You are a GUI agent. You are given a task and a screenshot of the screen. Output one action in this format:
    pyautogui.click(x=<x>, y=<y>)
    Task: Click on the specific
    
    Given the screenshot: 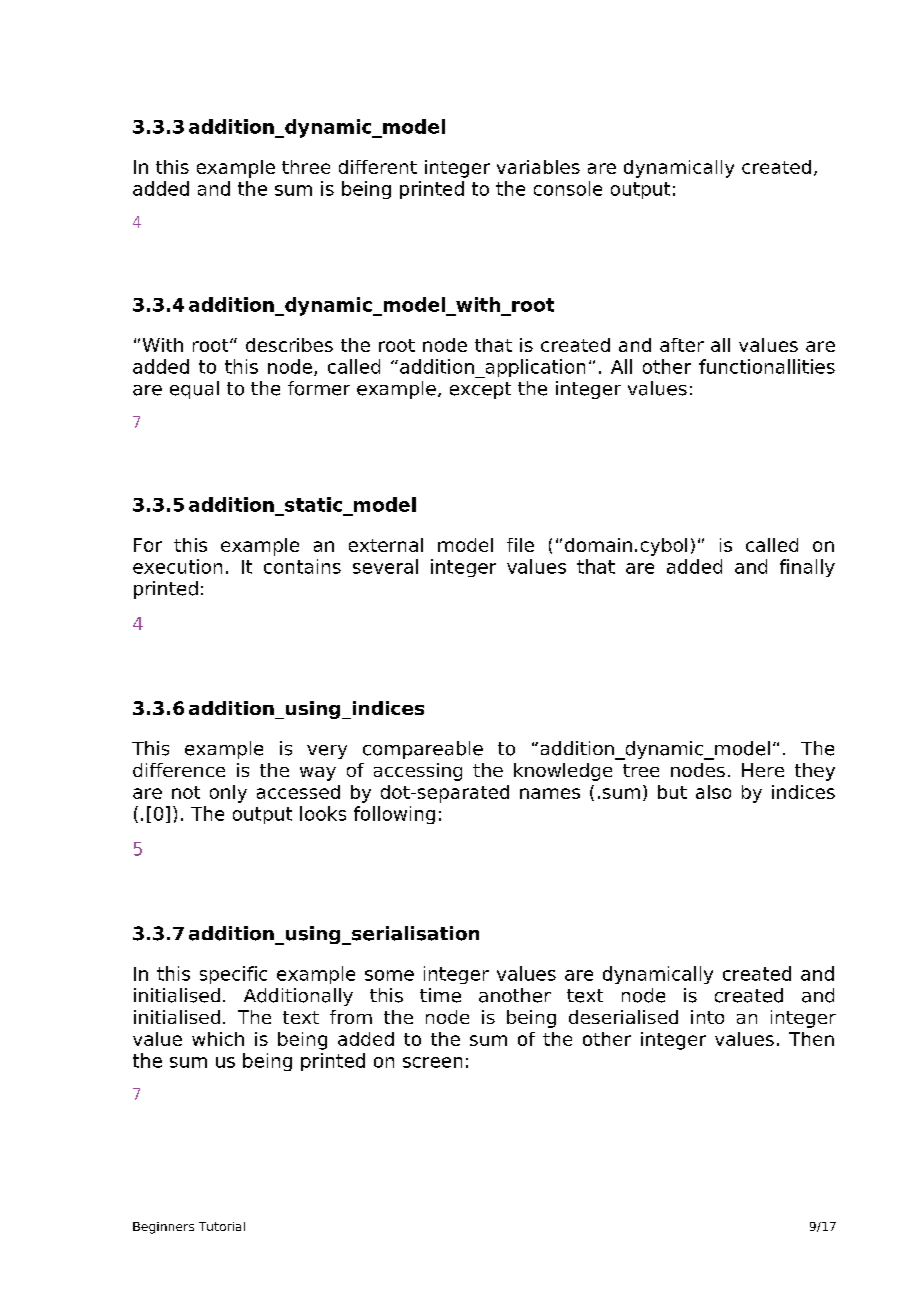 What is the action you would take?
    pyautogui.click(x=233, y=975)
